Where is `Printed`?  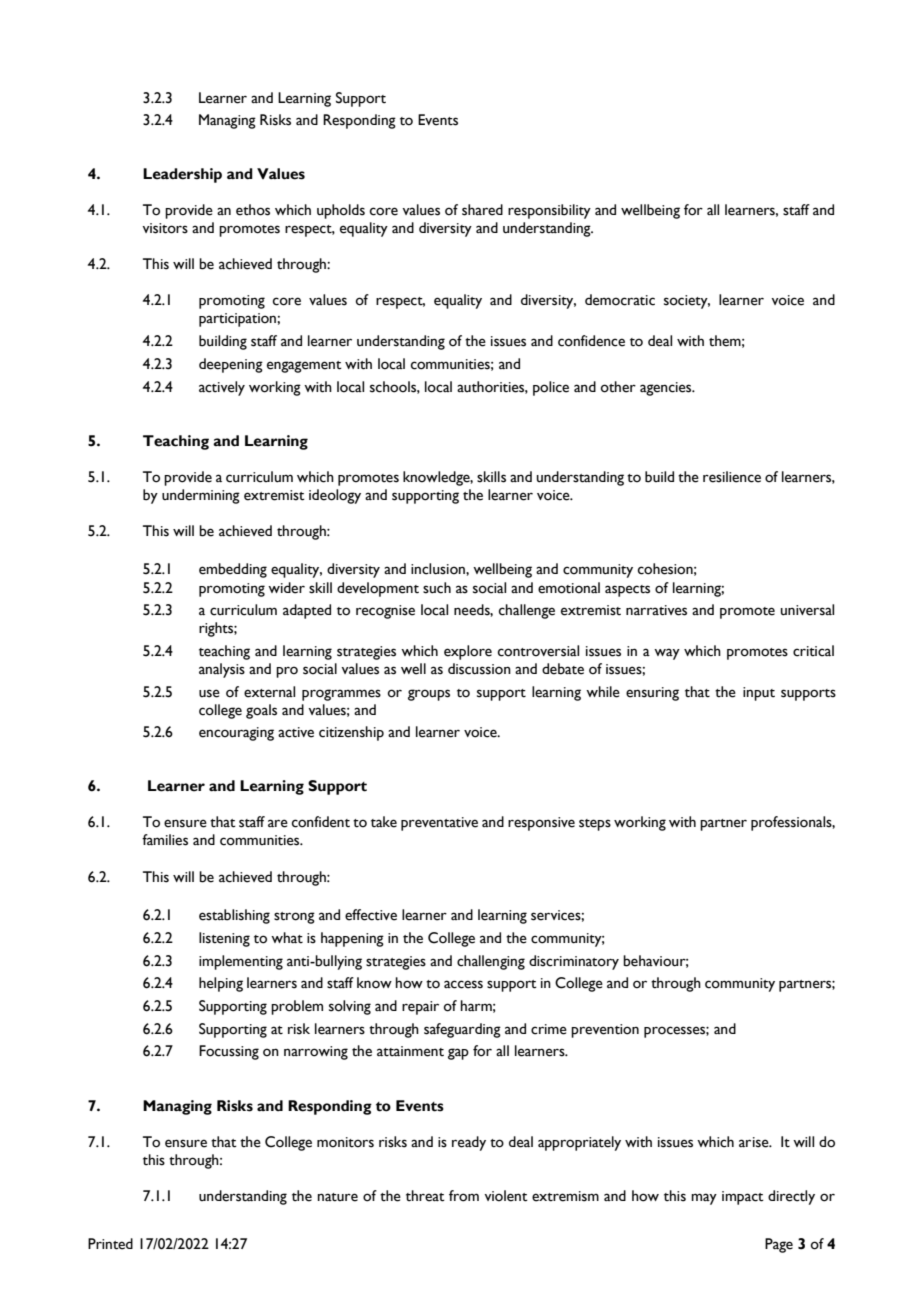
Printed is located at coordinates (110, 1244).
